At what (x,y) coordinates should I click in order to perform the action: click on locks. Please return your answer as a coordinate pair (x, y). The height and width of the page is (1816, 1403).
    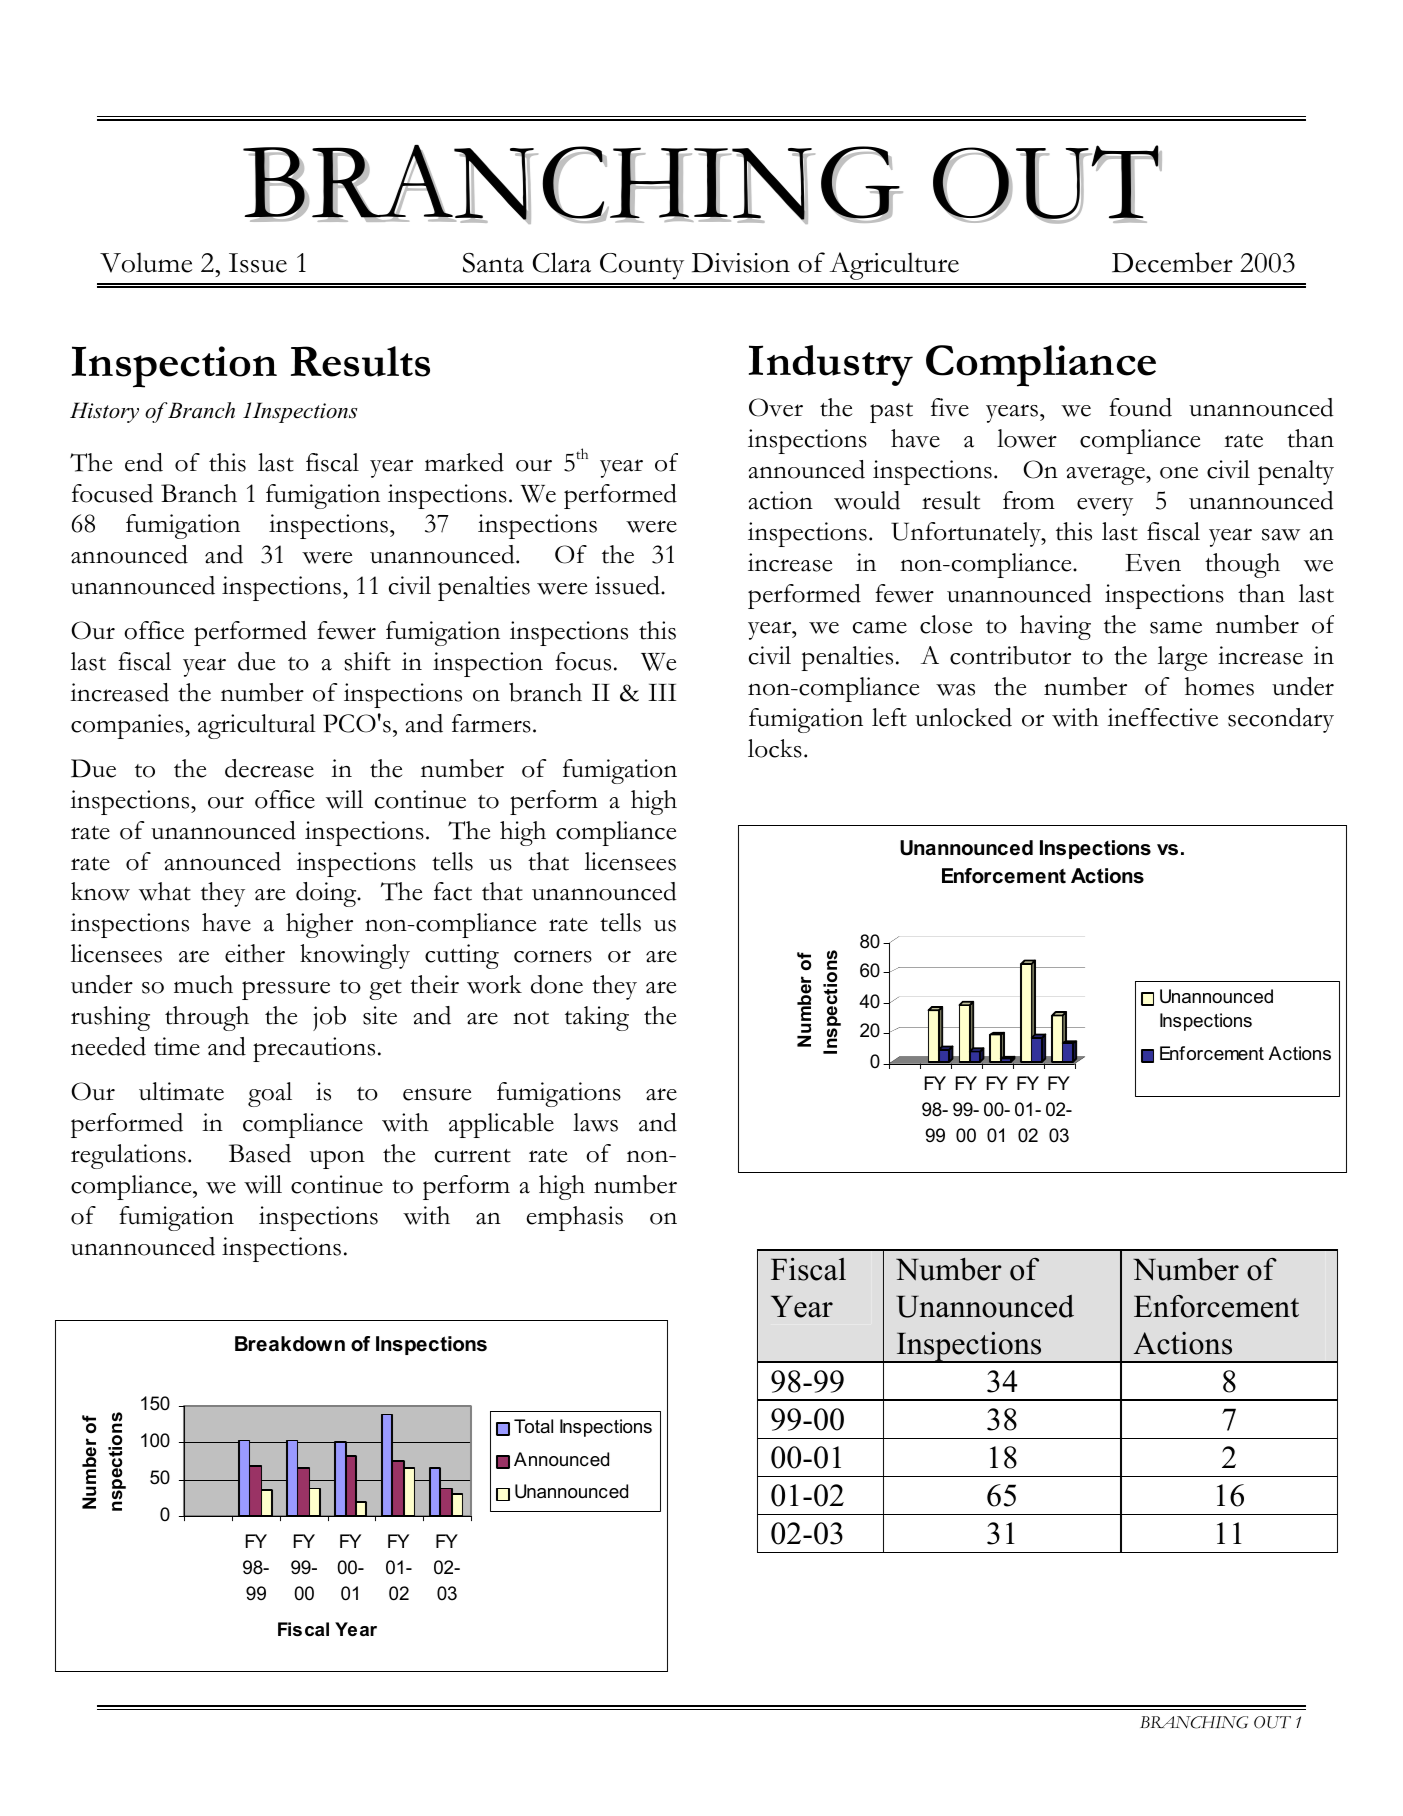
    Looking at the image, I should click on (775, 748).
